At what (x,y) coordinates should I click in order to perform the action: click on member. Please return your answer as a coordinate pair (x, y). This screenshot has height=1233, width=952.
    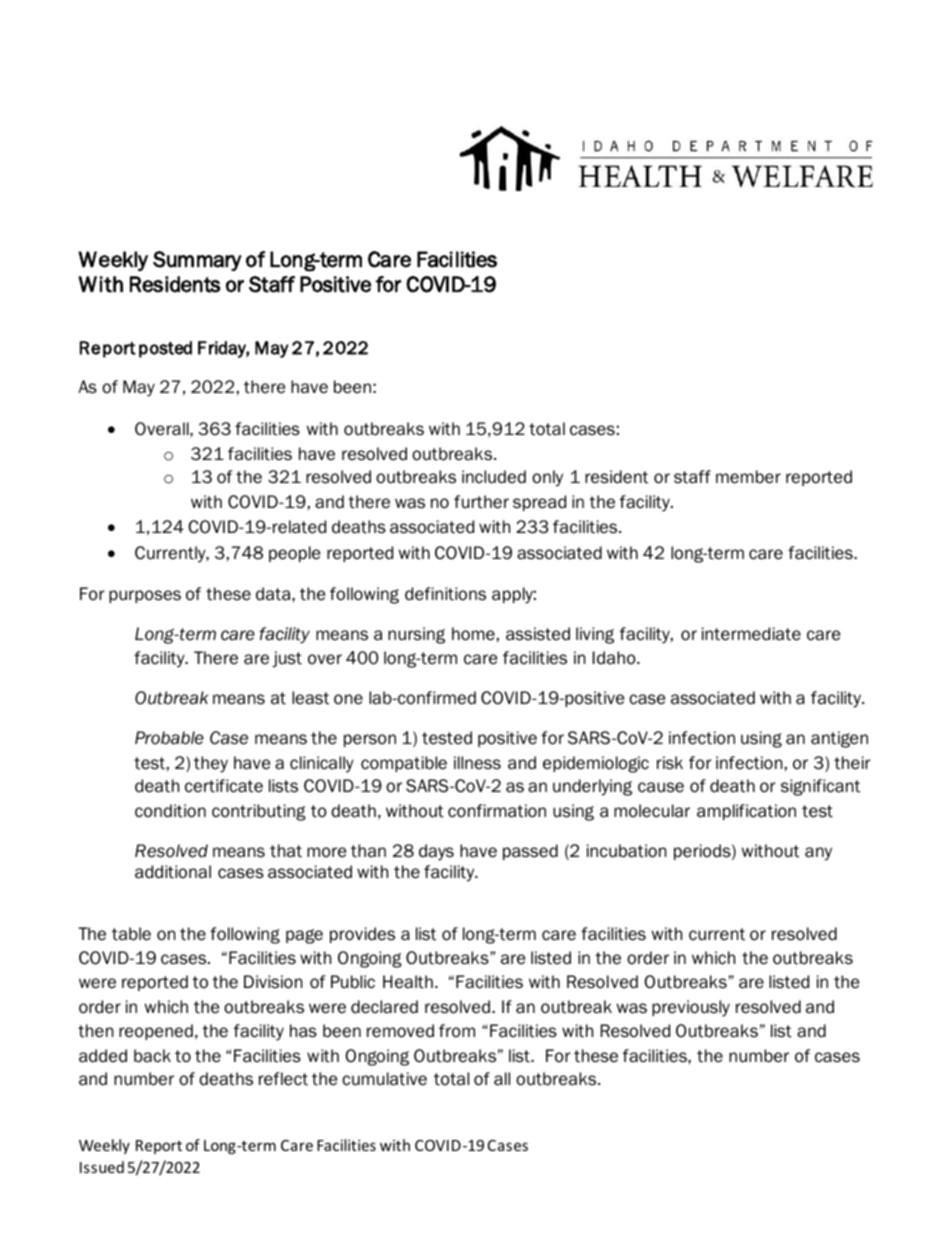
    Looking at the image, I should click on (748, 477).
